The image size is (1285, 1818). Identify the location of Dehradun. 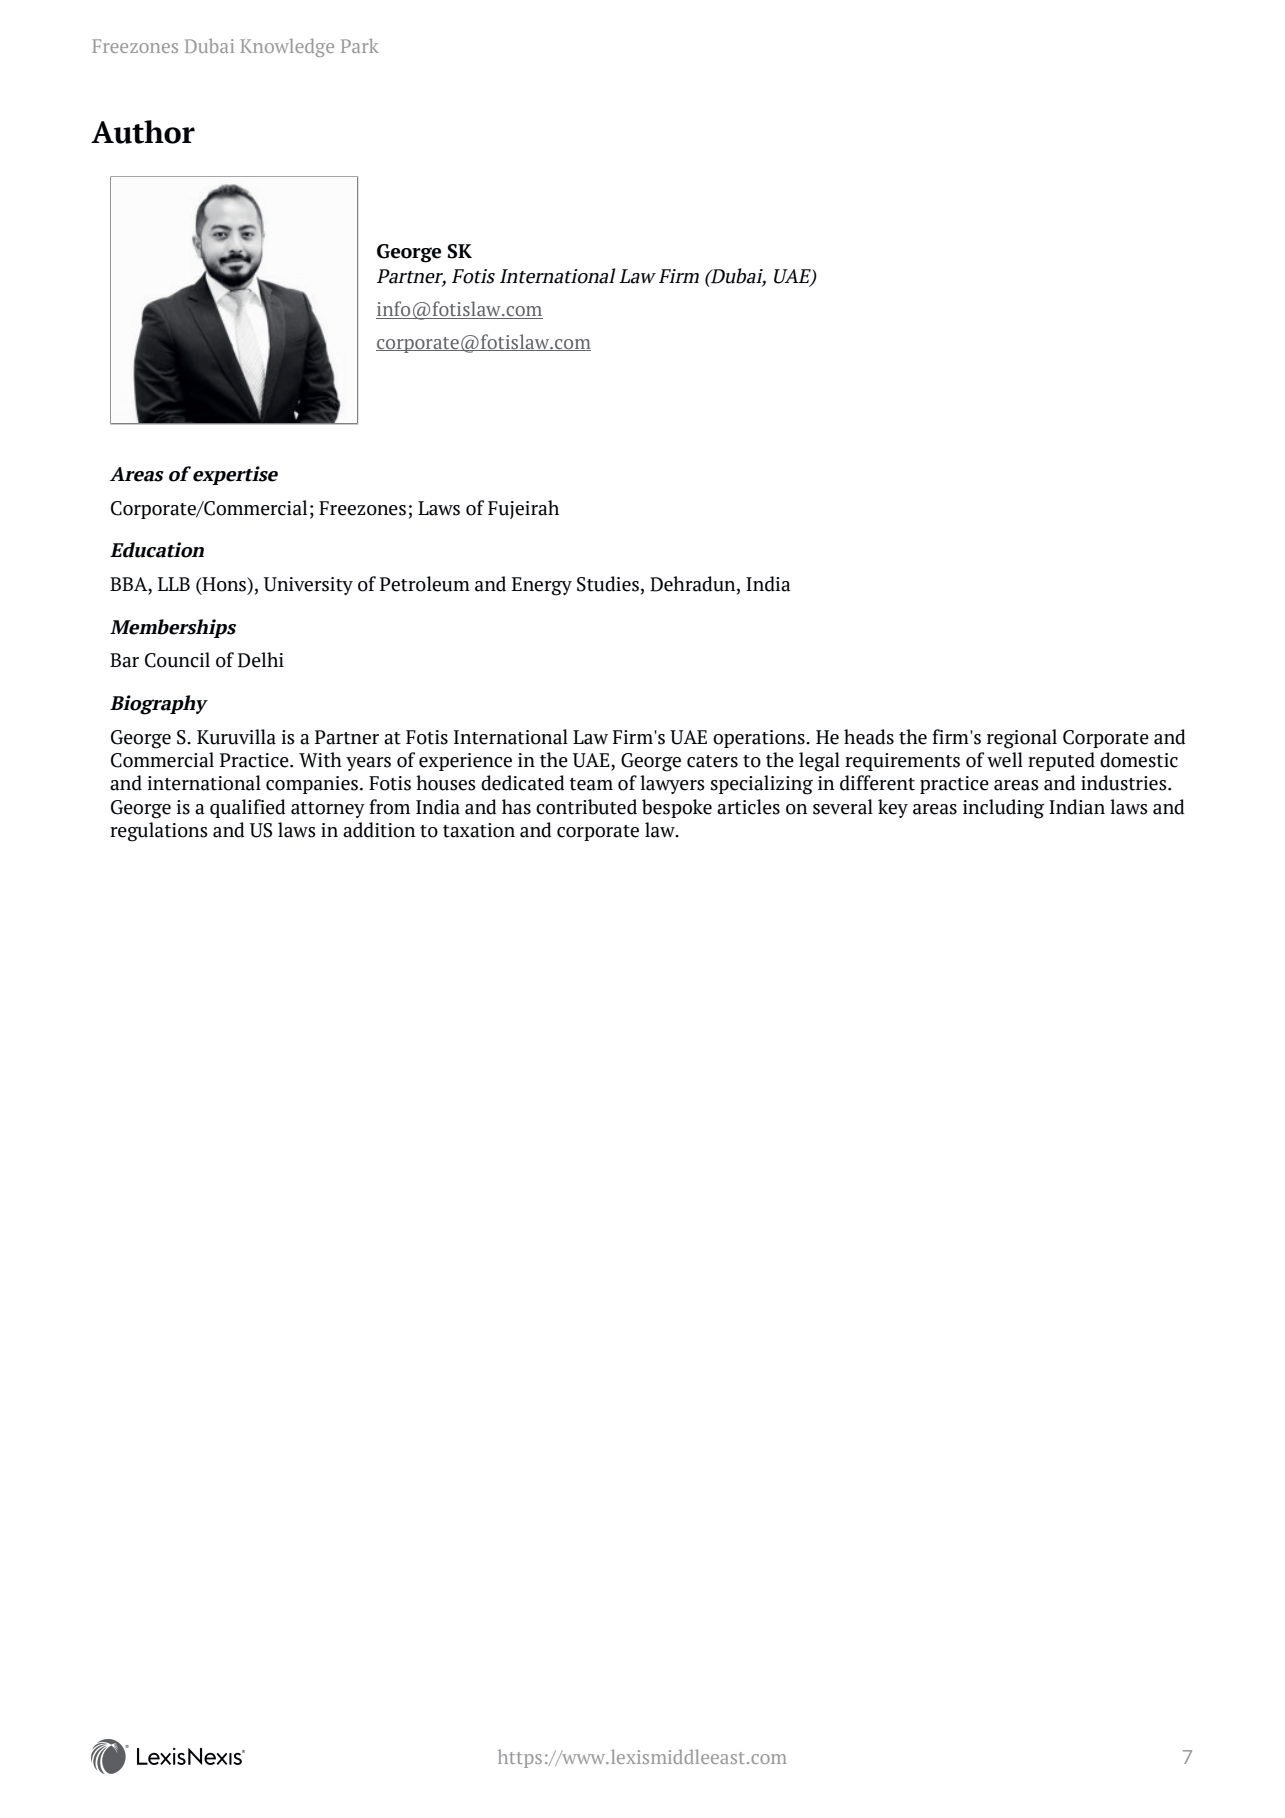
(694, 585).
